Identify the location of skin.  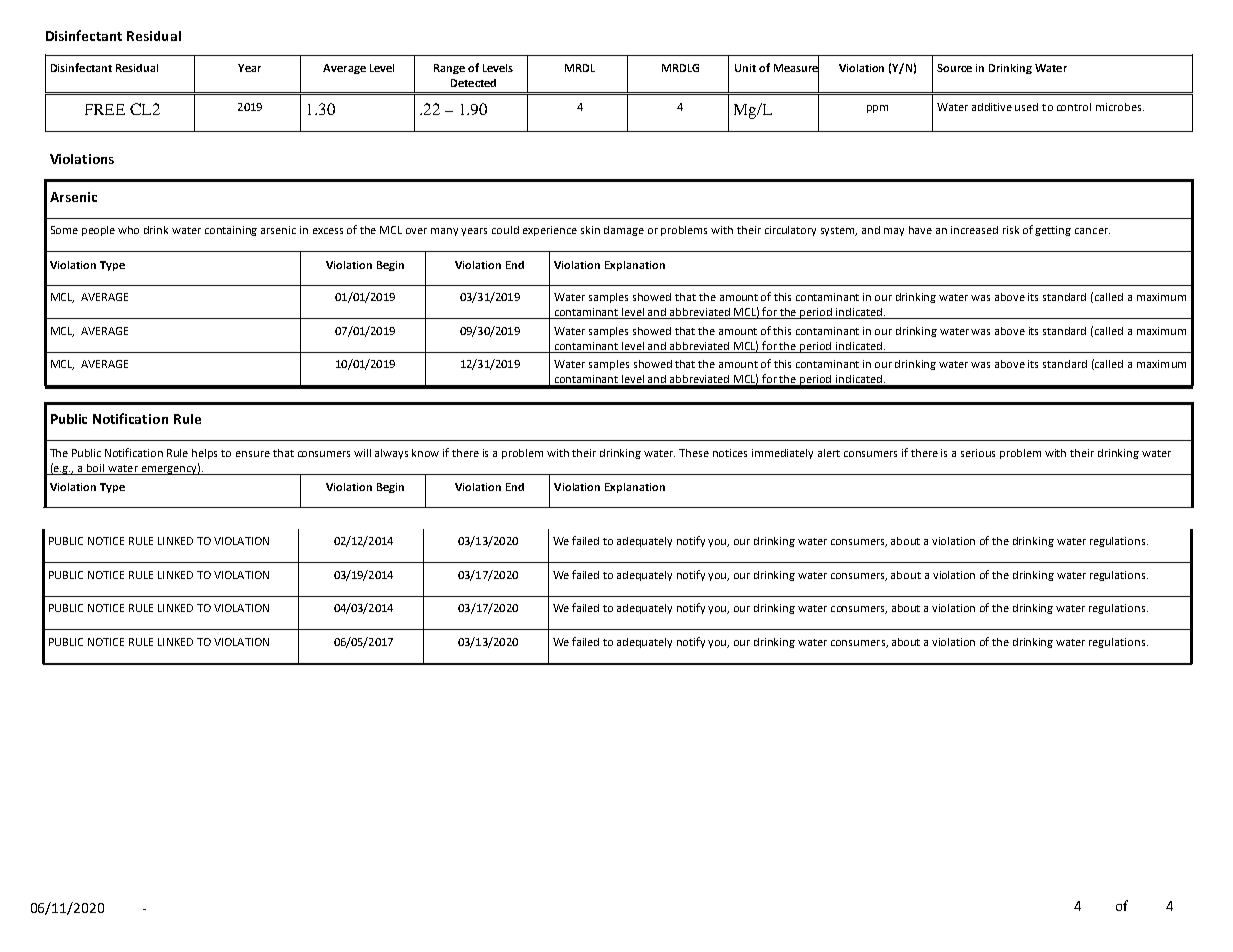
(590, 230).
